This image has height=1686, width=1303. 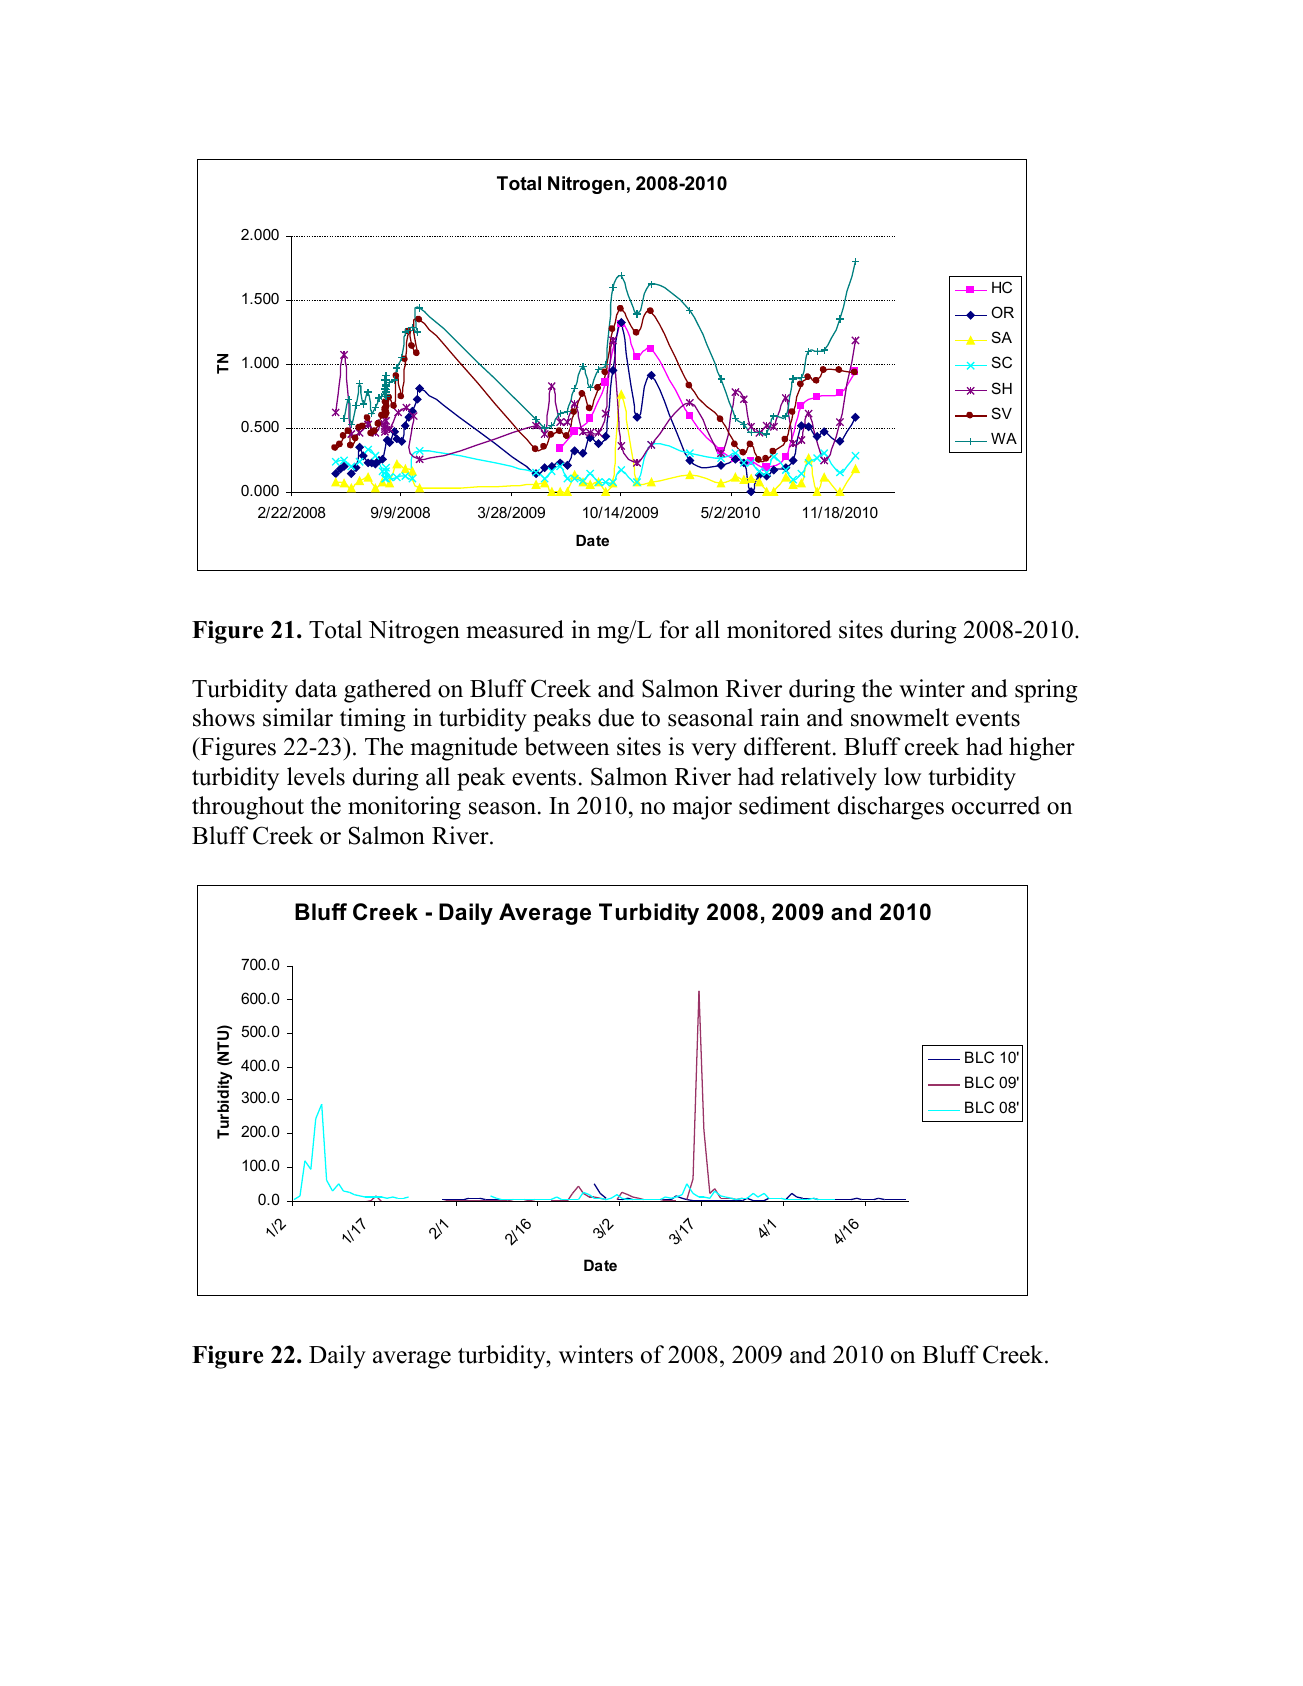 I want to click on snowmelt, so click(x=900, y=717).
